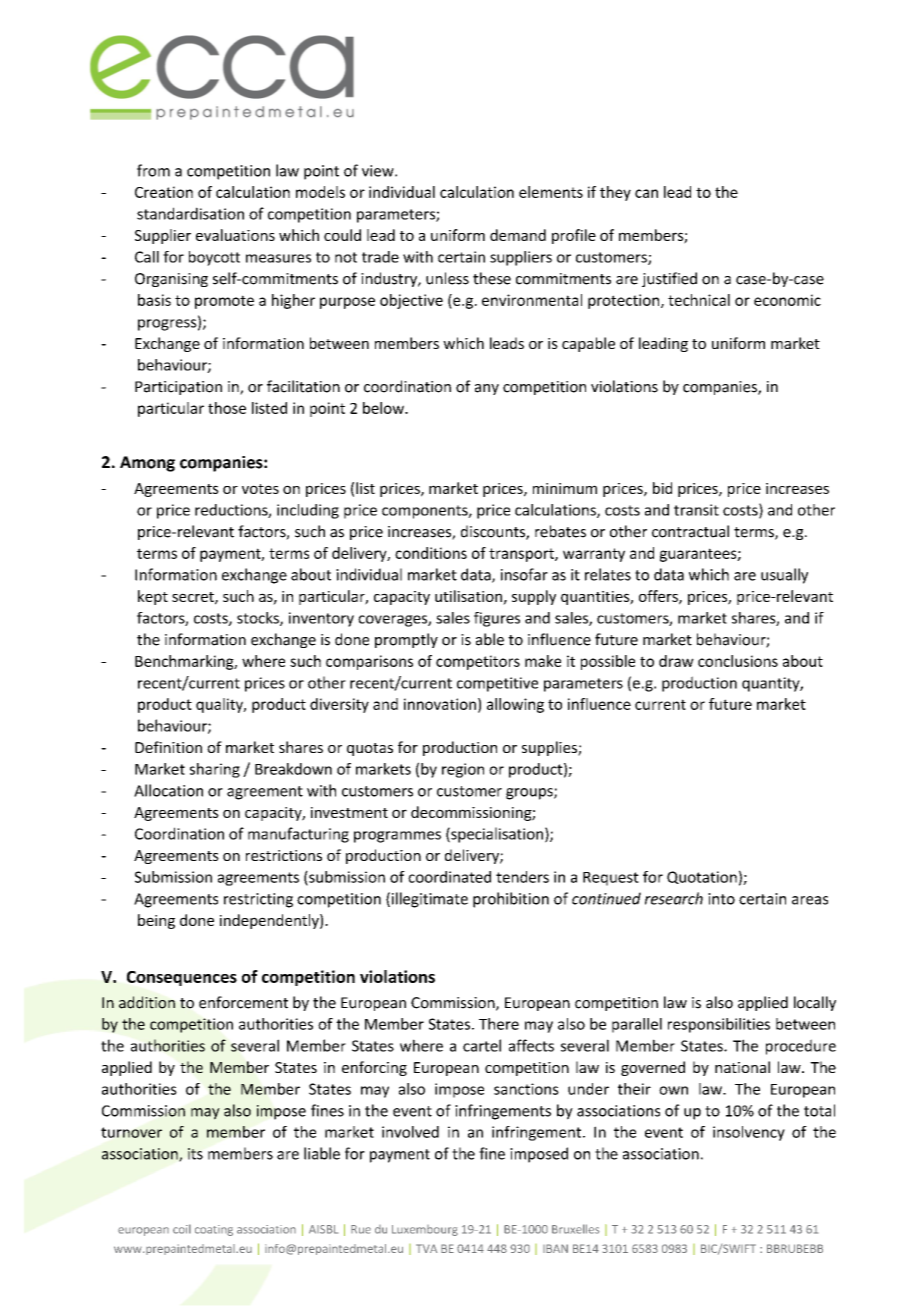  I want to click on any, so click(487, 389).
